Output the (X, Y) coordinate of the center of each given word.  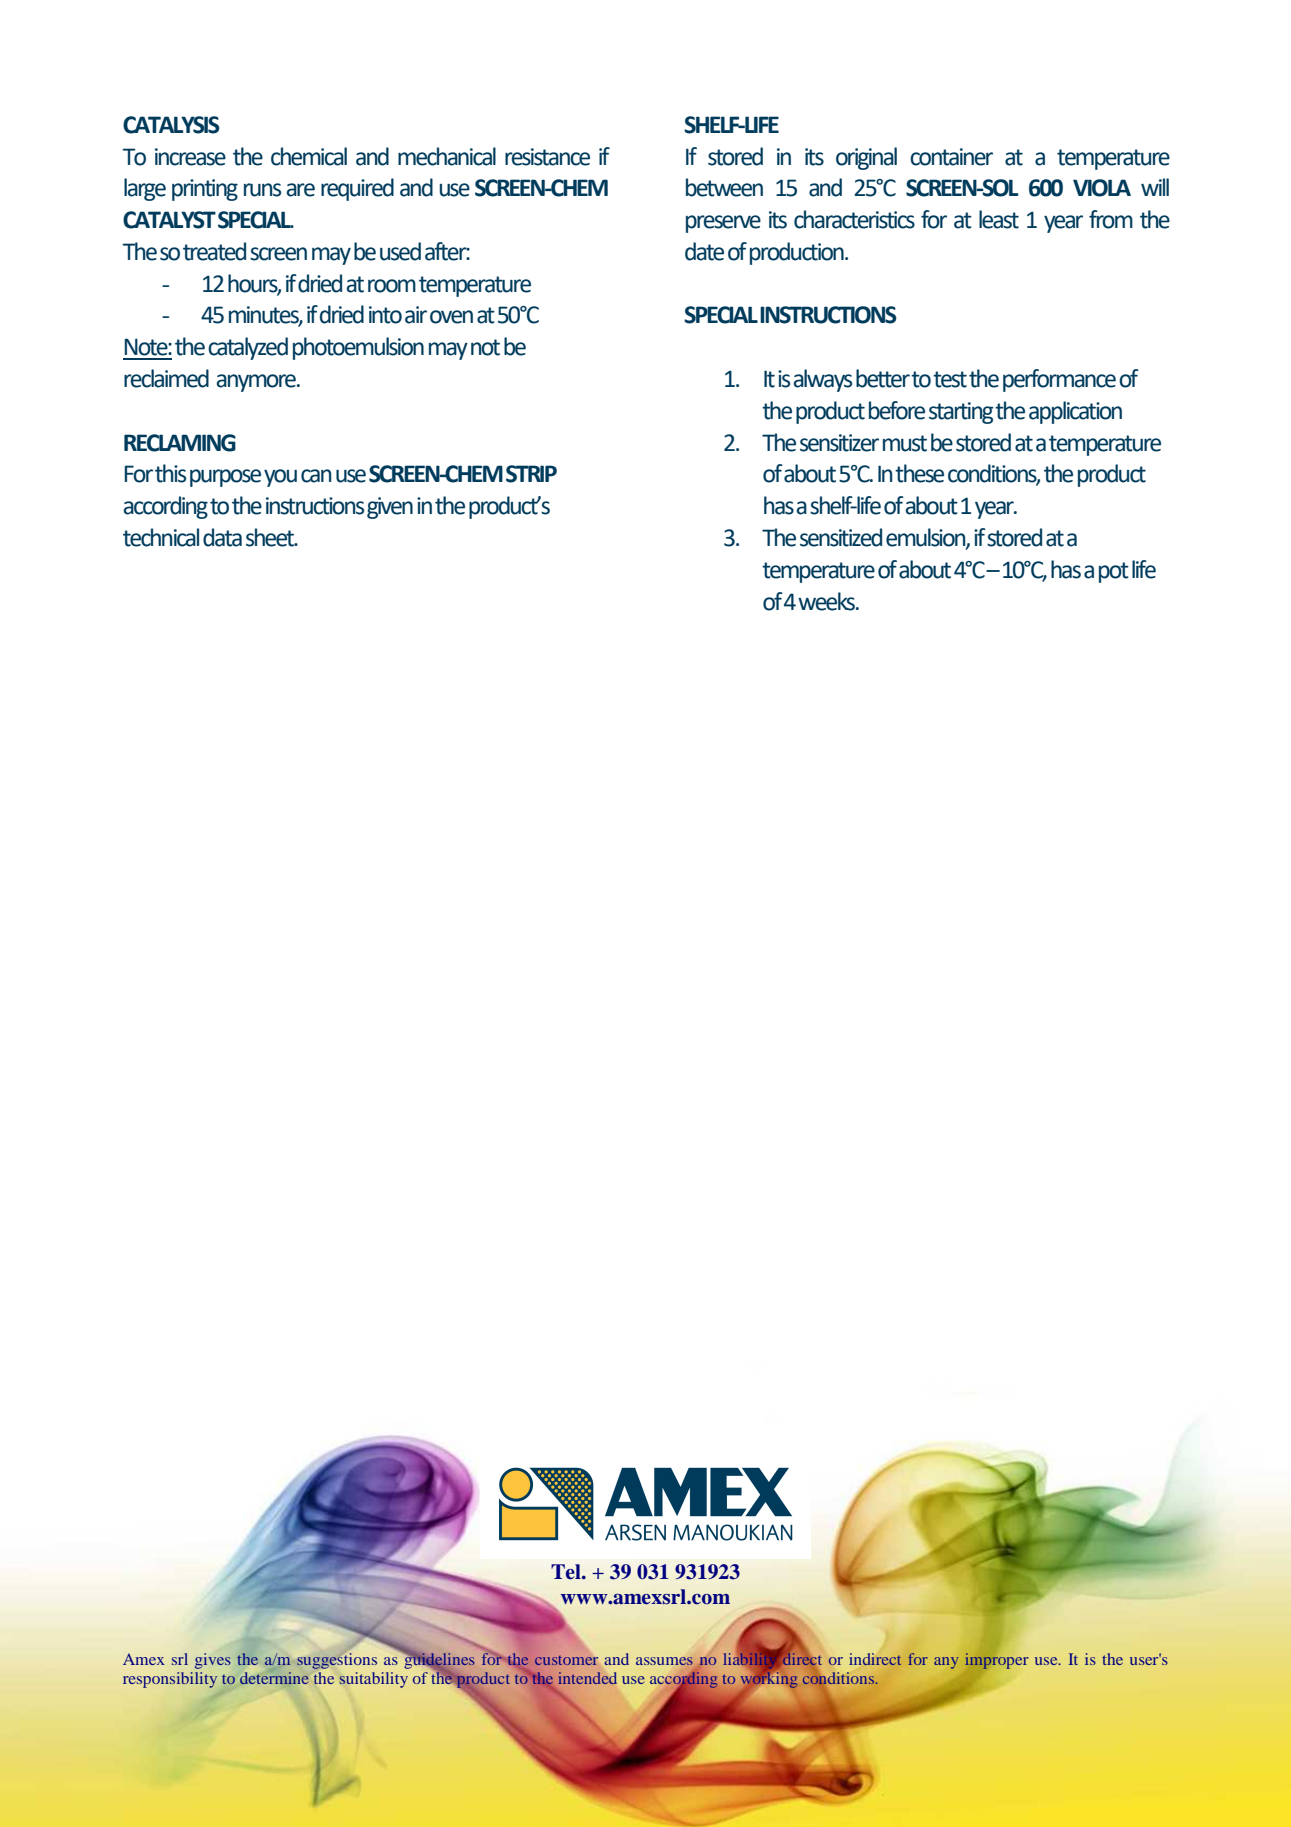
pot (1114, 572)
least (999, 219)
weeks (828, 601)
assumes (665, 1662)
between (724, 187)
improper (996, 1661)
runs (262, 190)
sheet (271, 537)
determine (274, 1678)
